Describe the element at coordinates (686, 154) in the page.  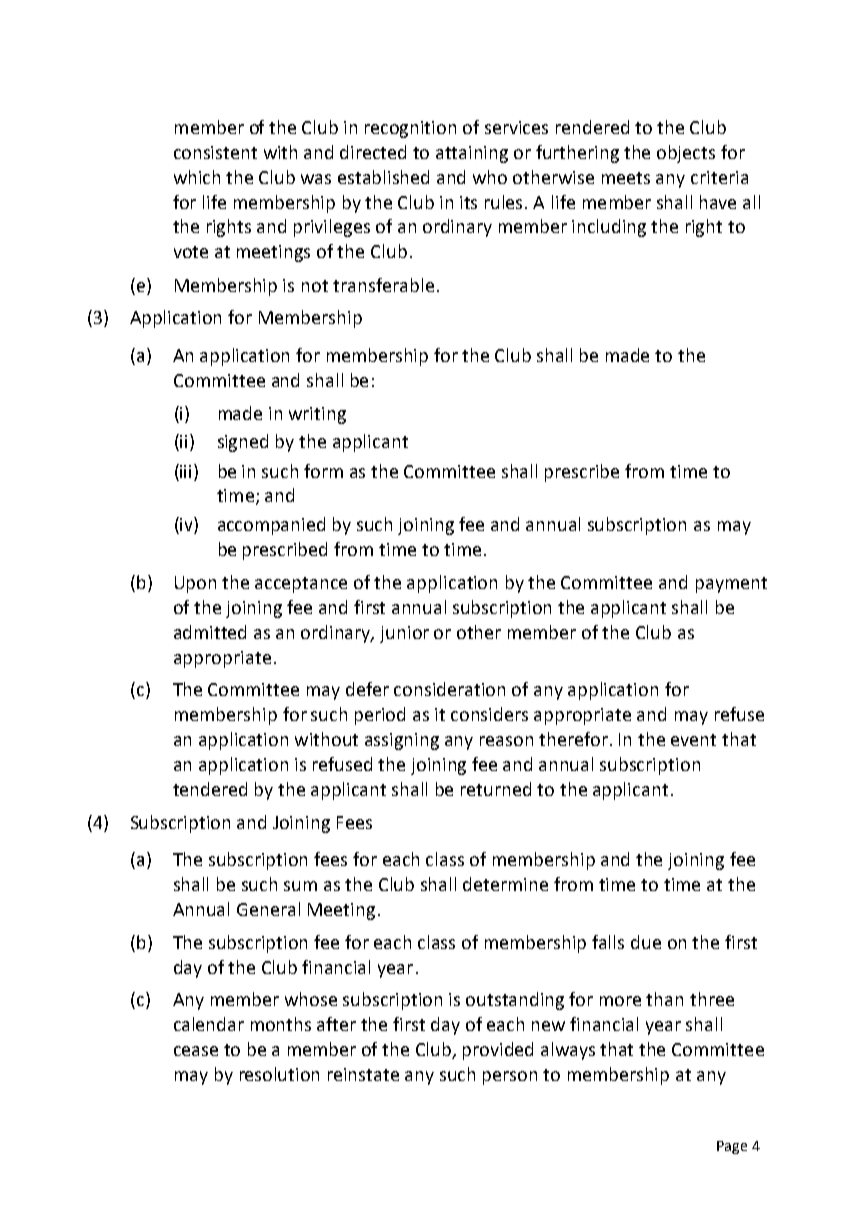
I see `objects` at that location.
